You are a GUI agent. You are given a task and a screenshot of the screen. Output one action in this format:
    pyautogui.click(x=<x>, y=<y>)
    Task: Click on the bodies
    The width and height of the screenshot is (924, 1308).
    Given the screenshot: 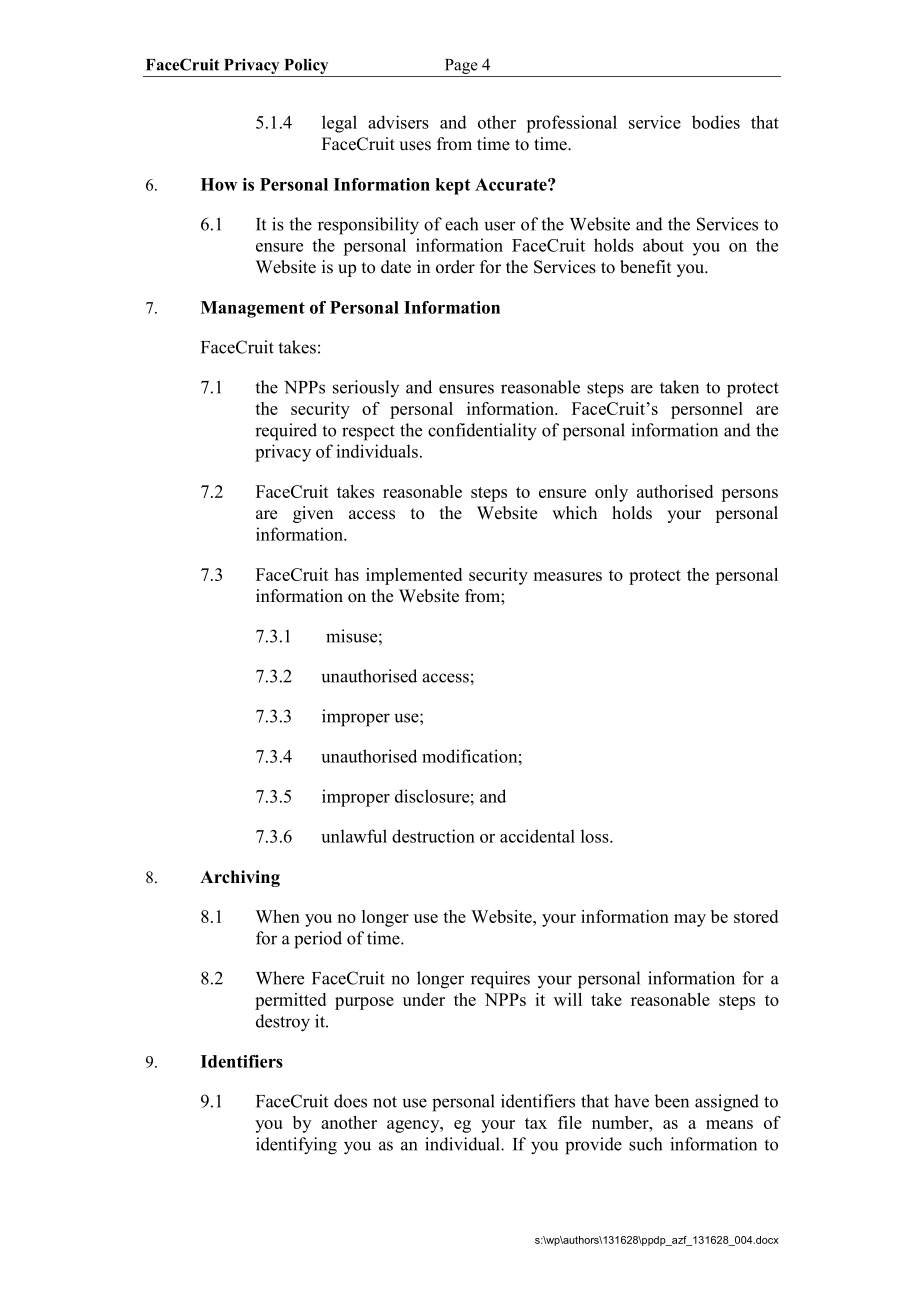 What is the action you would take?
    pyautogui.click(x=716, y=122)
